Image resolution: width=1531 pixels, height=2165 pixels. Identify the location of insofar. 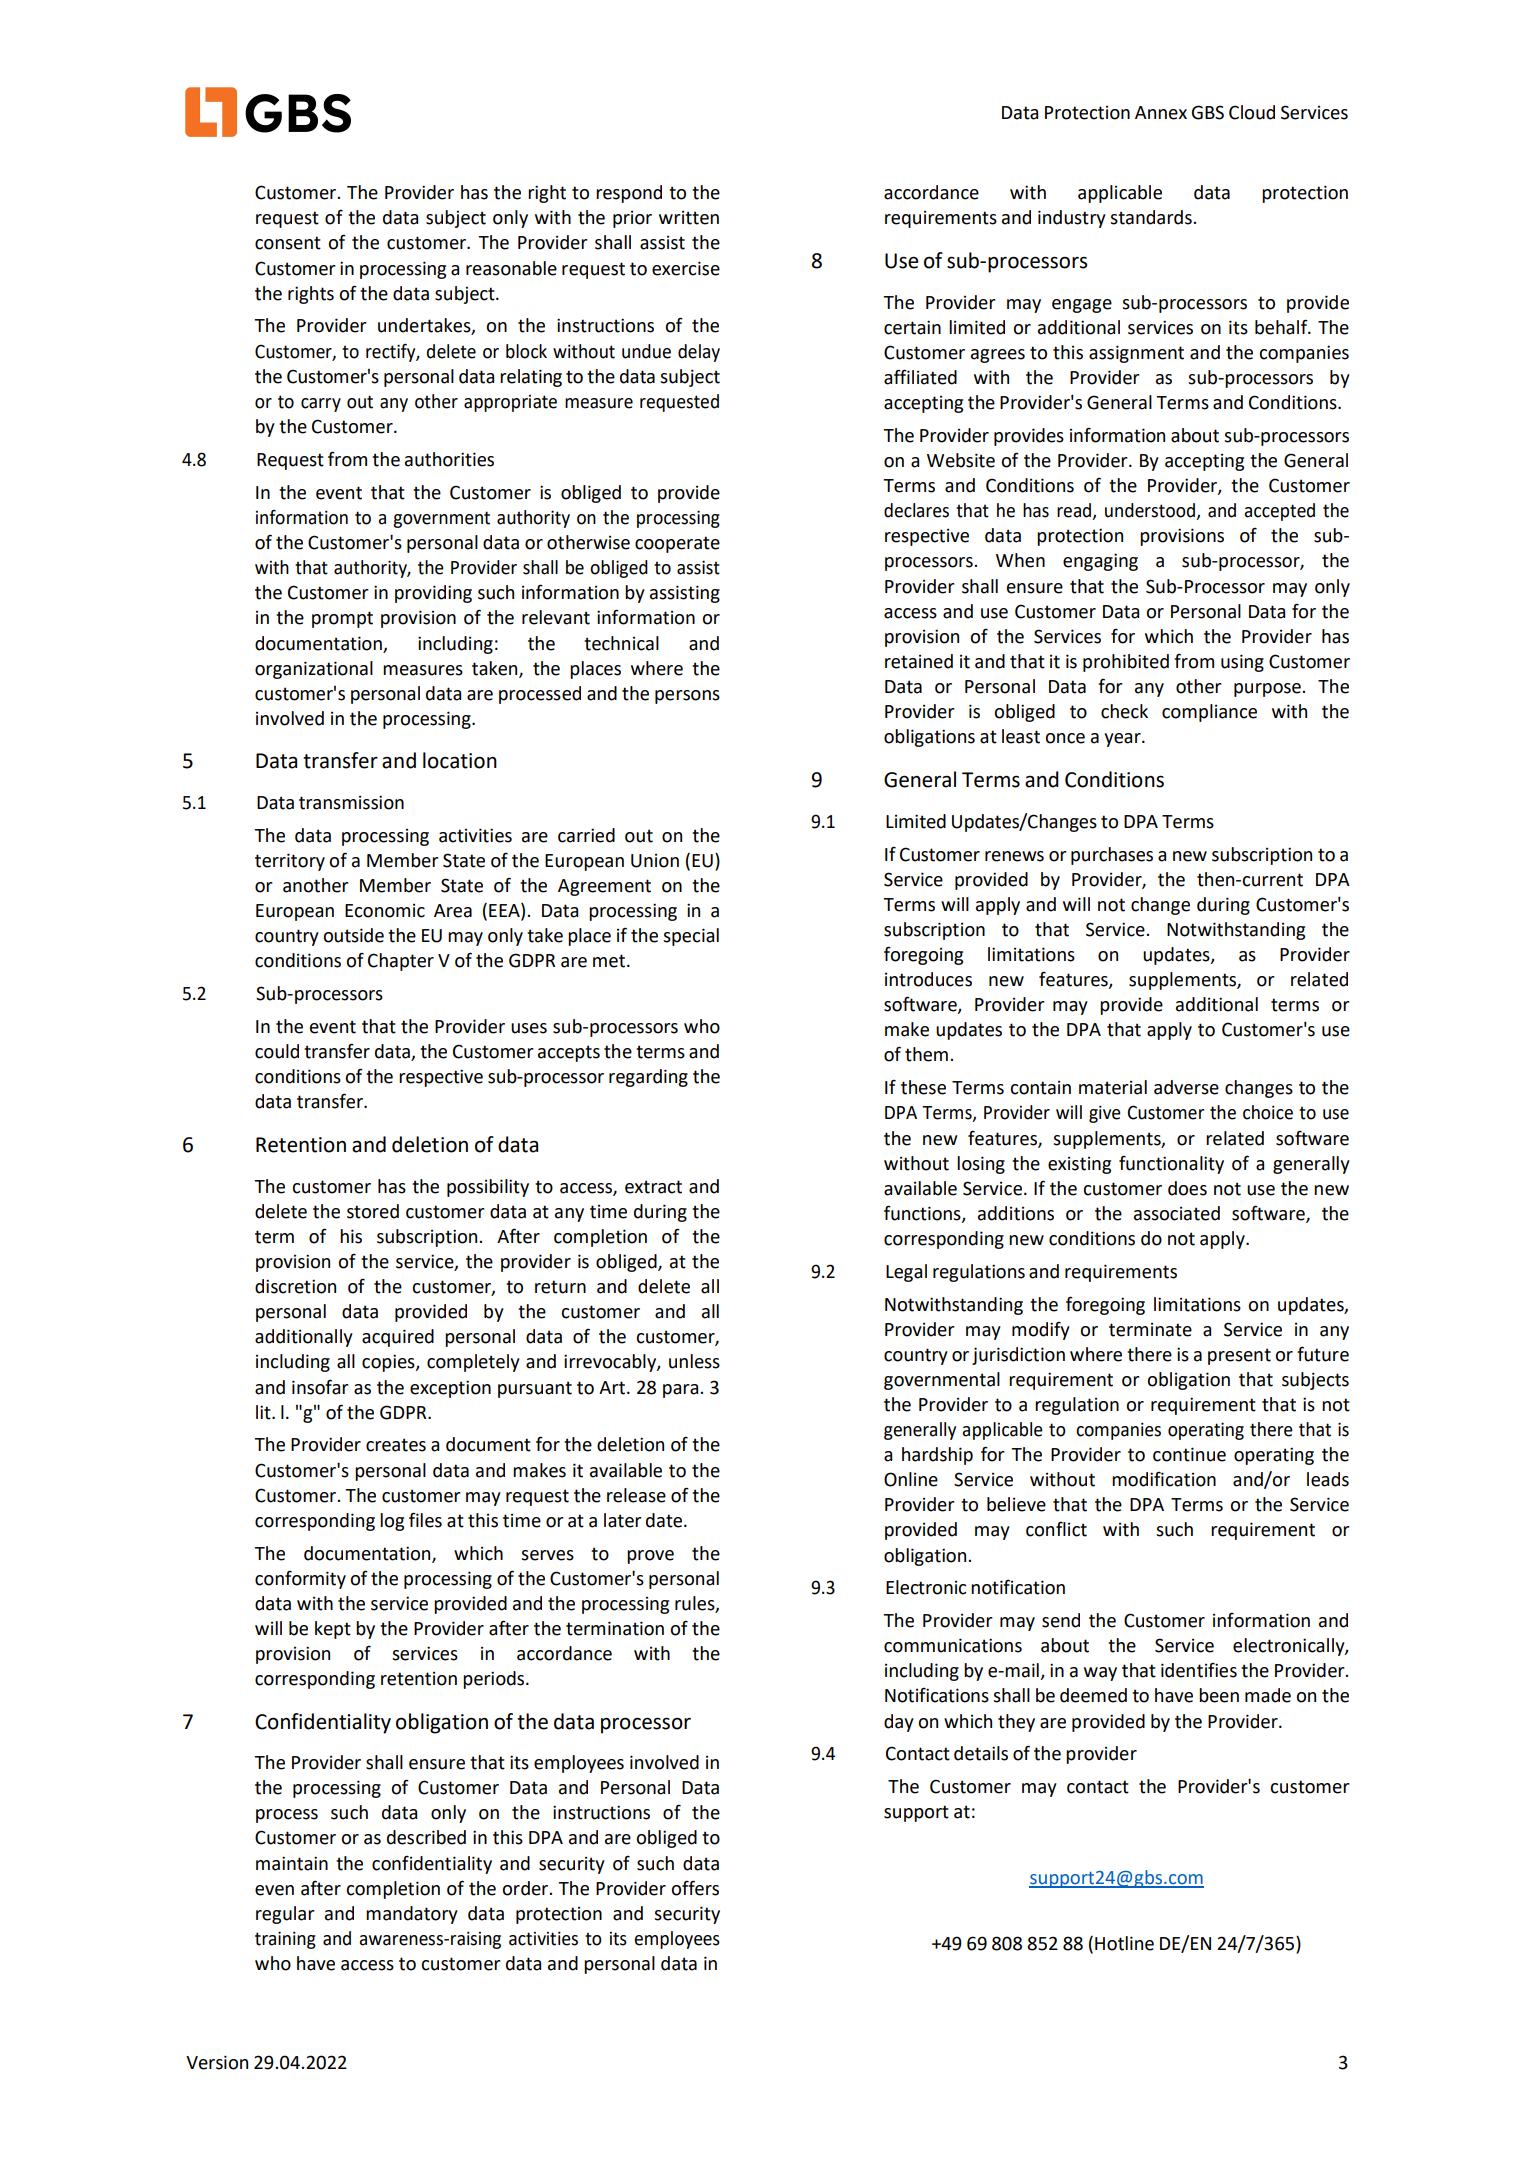
(320, 1387).
